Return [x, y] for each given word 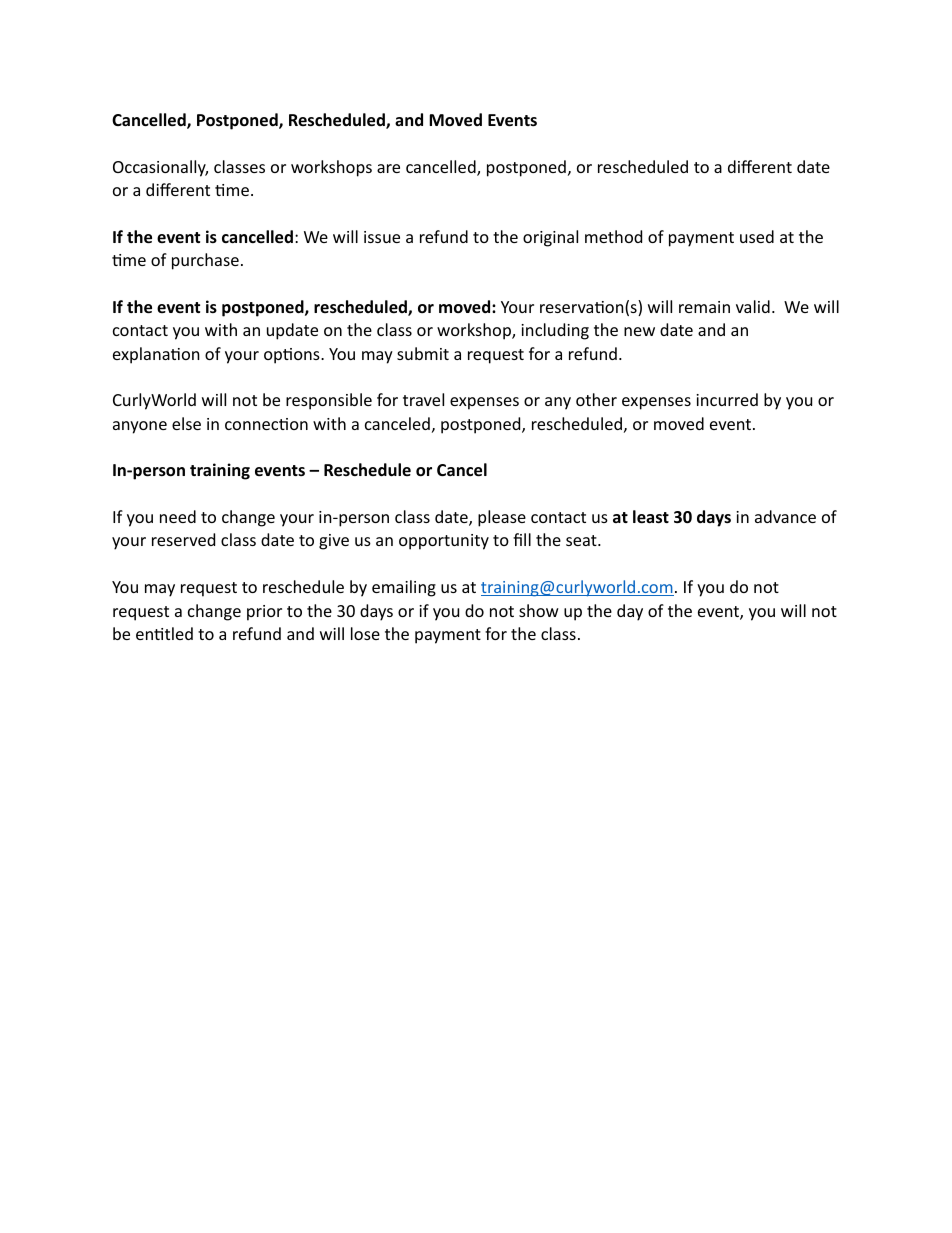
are [388, 168]
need [178, 516]
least [651, 517]
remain [704, 307]
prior [264, 613]
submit [423, 353]
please [502, 518]
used [757, 236]
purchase [205, 261]
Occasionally [160, 168]
